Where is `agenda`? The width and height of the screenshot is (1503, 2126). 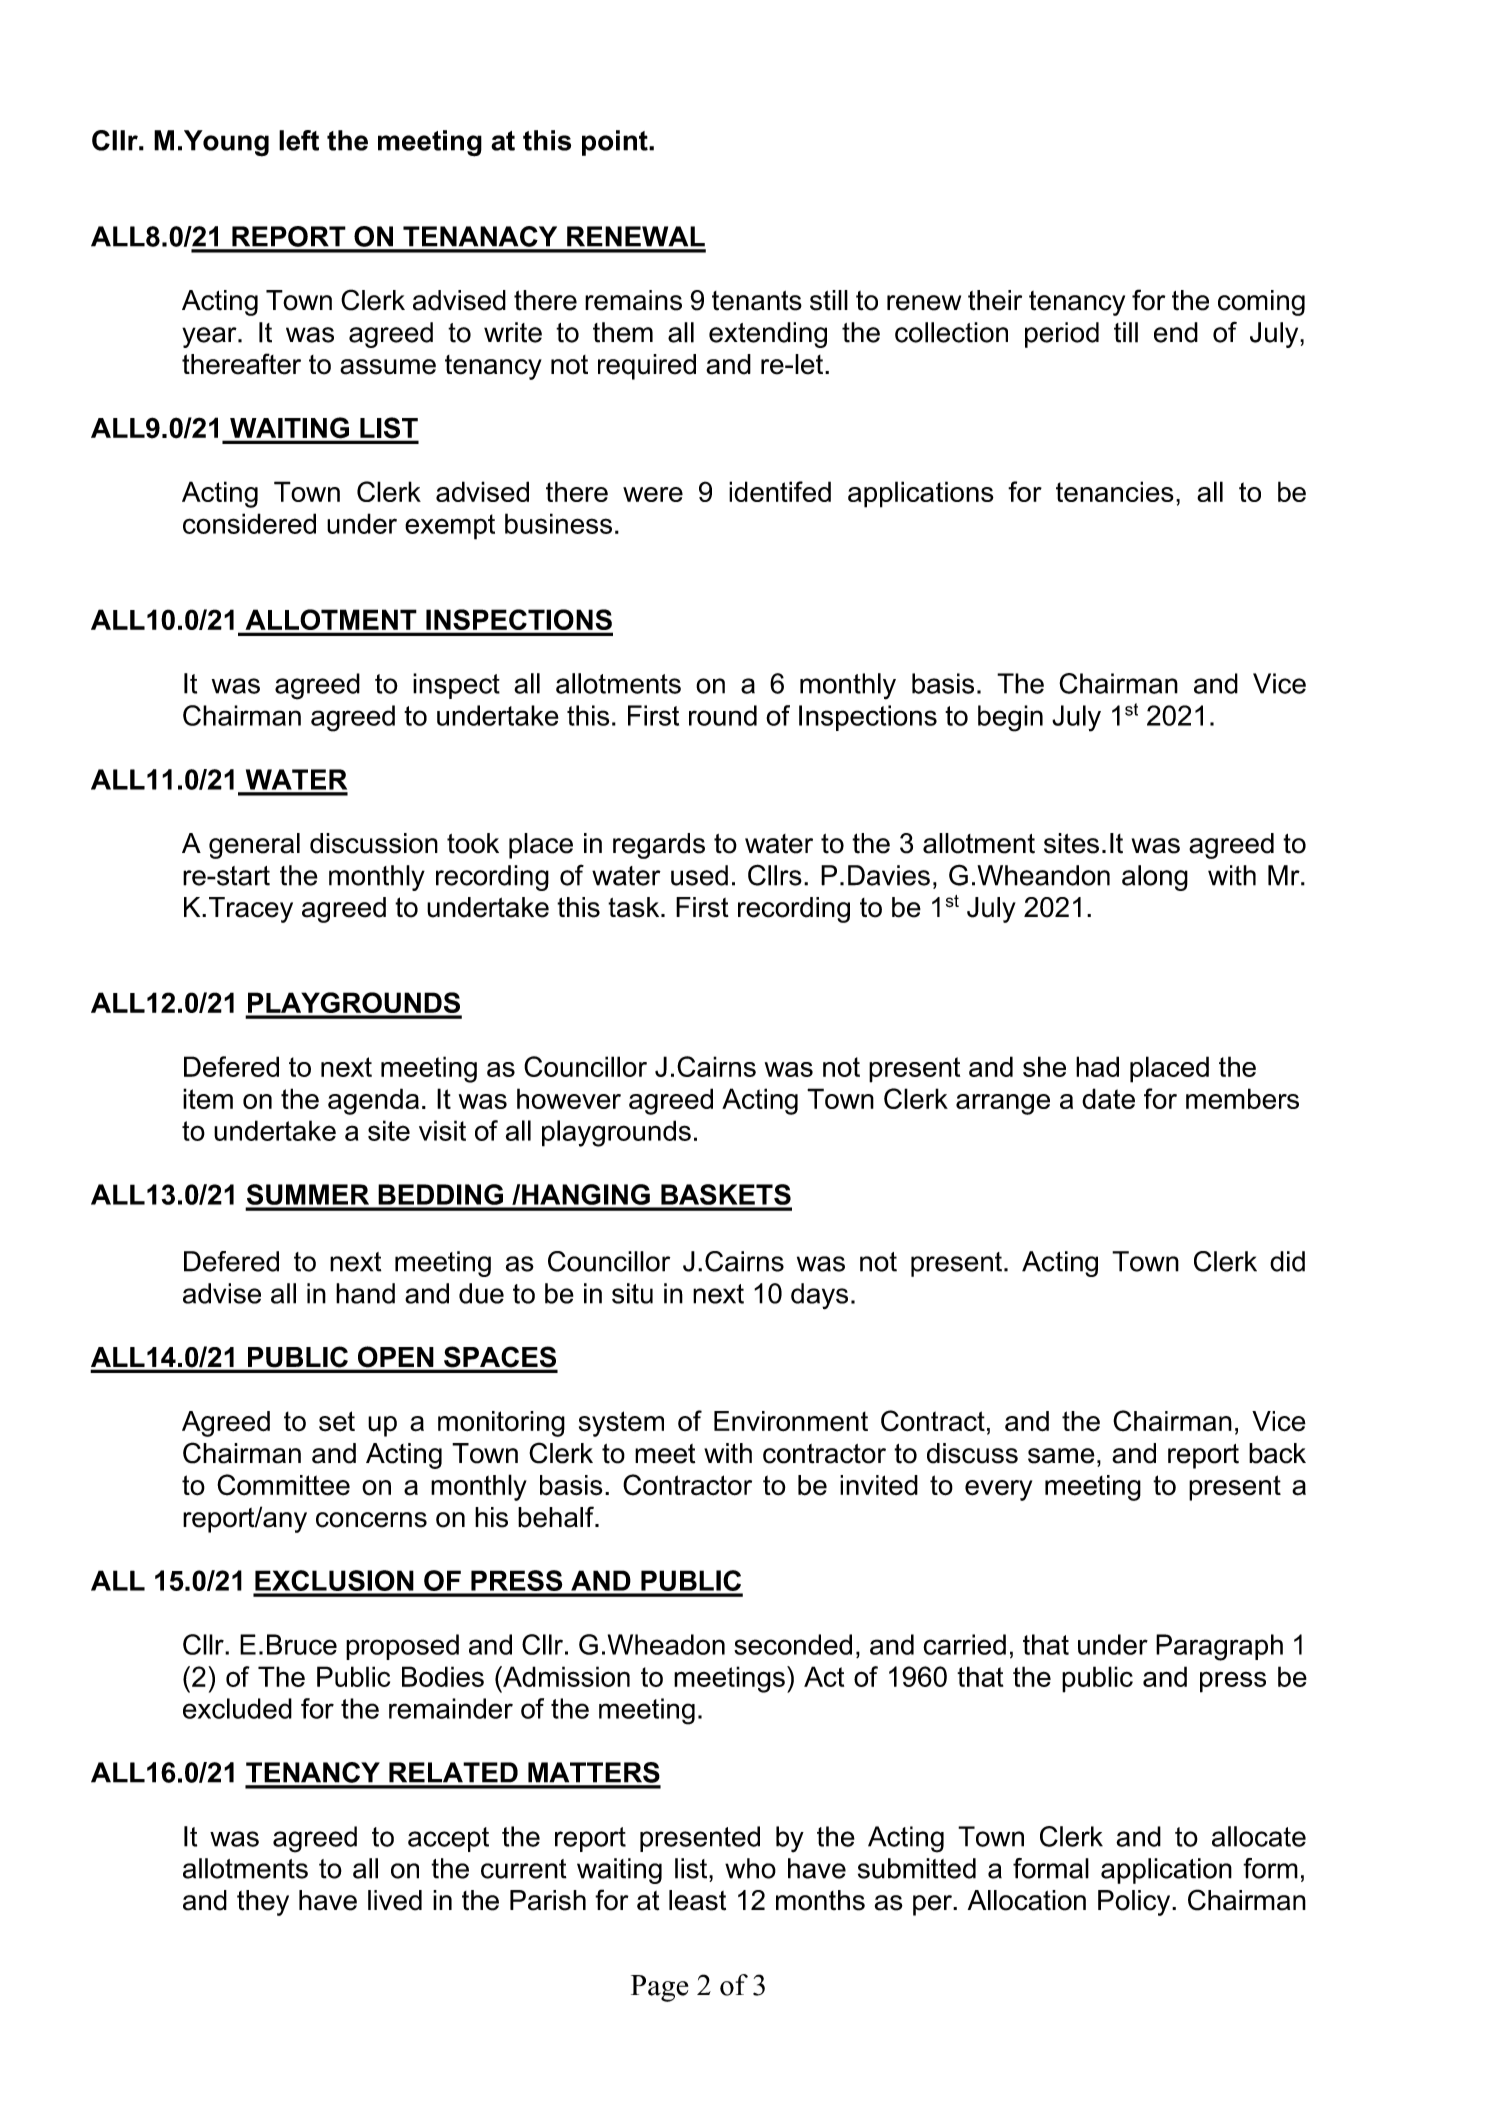 agenda is located at coordinates (373, 1101).
